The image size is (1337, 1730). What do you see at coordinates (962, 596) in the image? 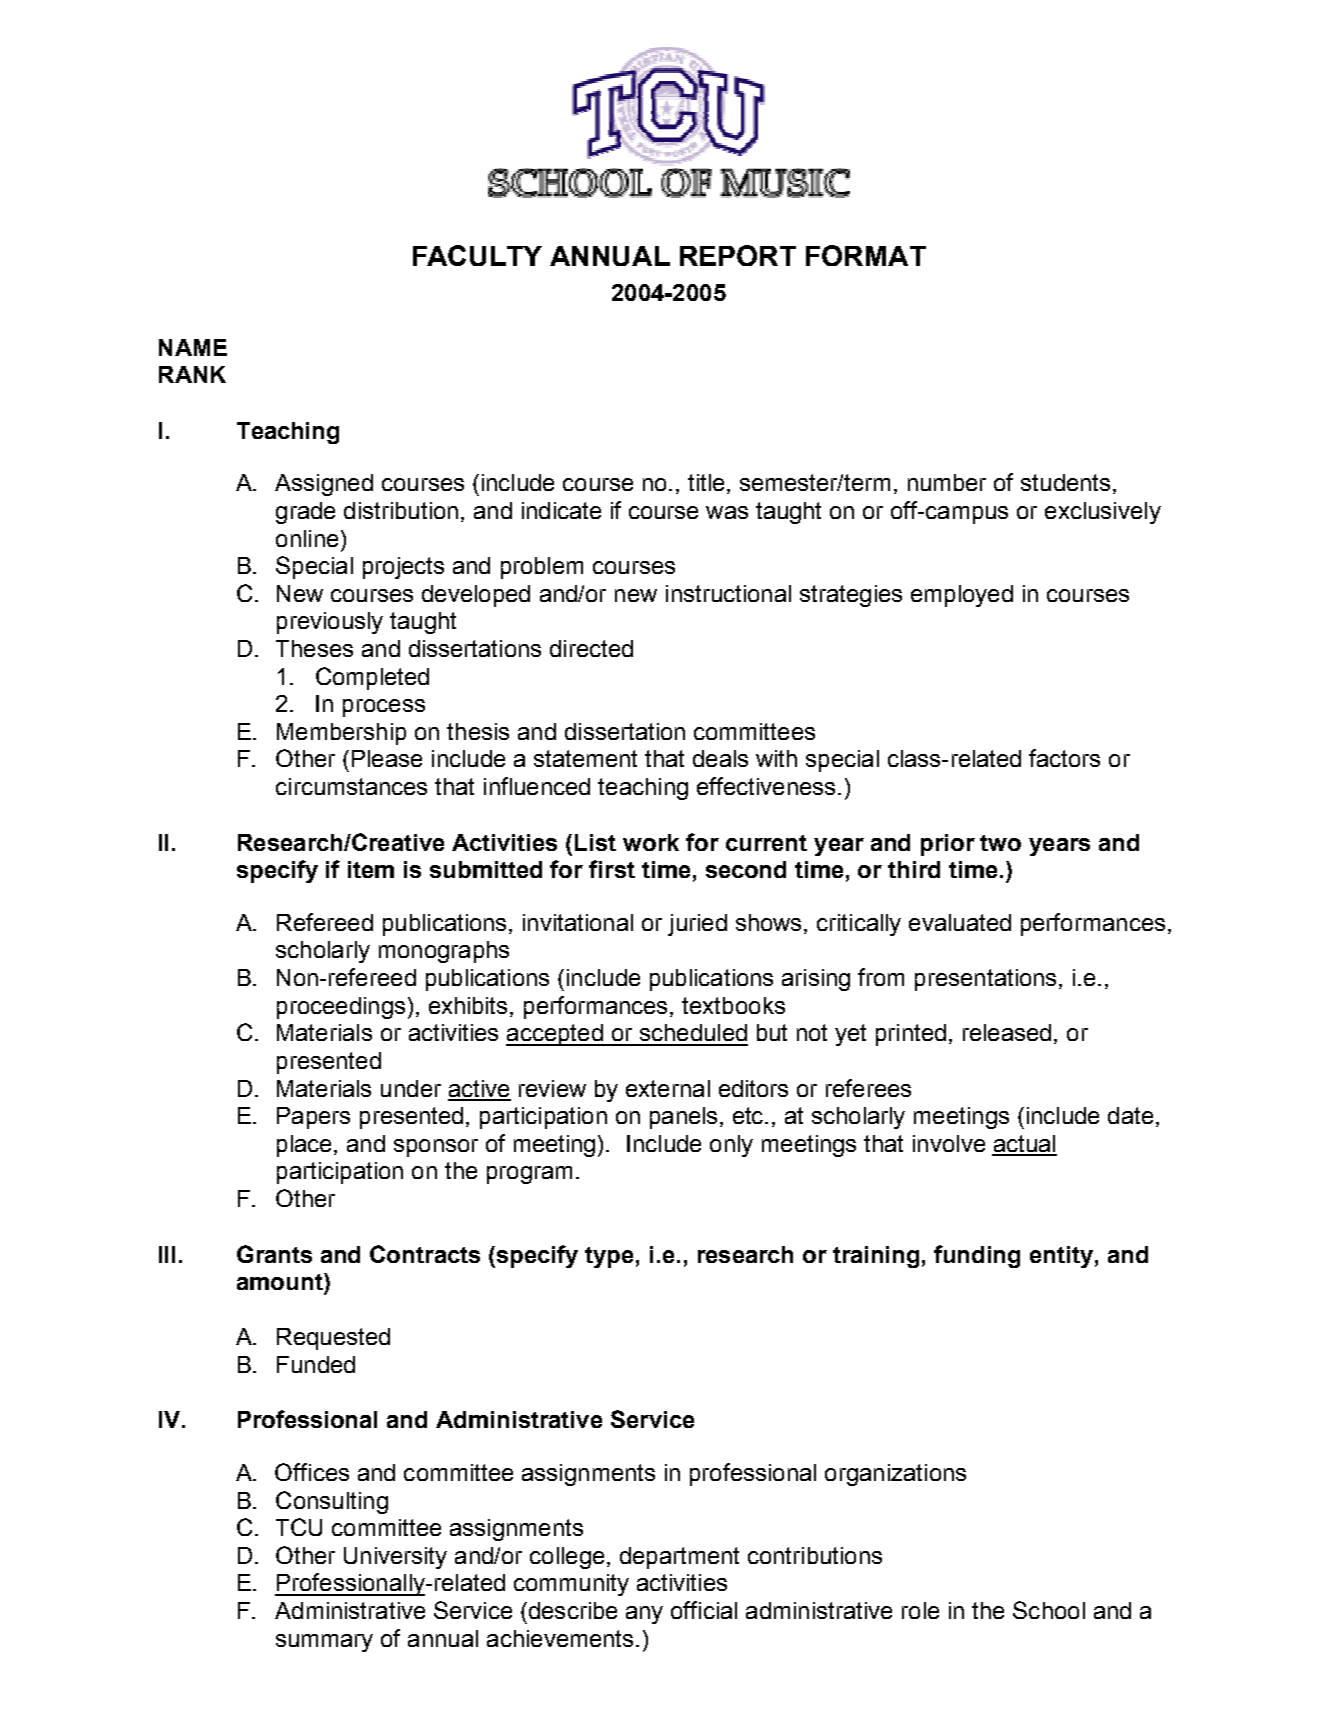
I see `employed` at bounding box center [962, 596].
